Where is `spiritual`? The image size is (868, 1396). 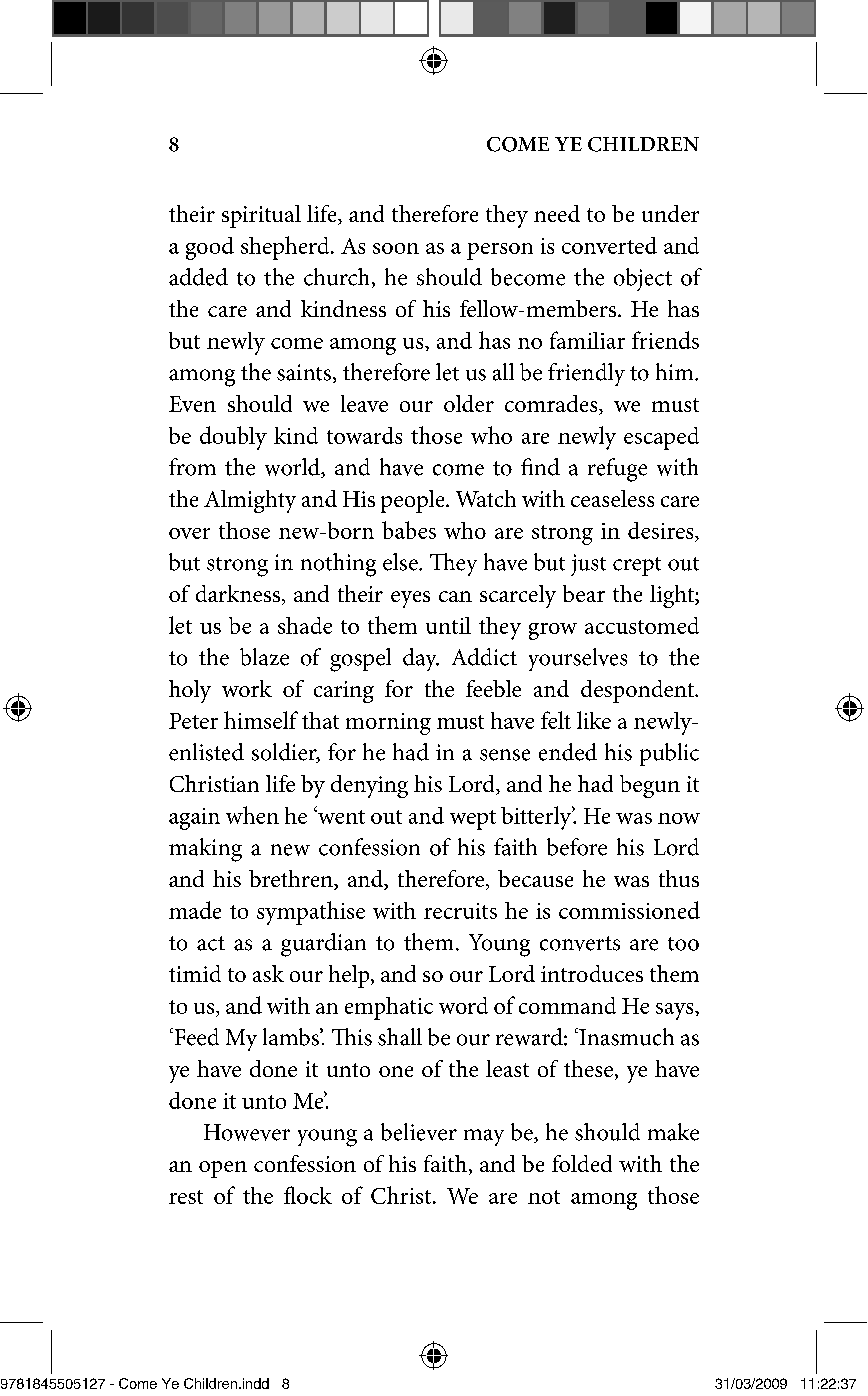 spiritual is located at coordinates (261, 216).
